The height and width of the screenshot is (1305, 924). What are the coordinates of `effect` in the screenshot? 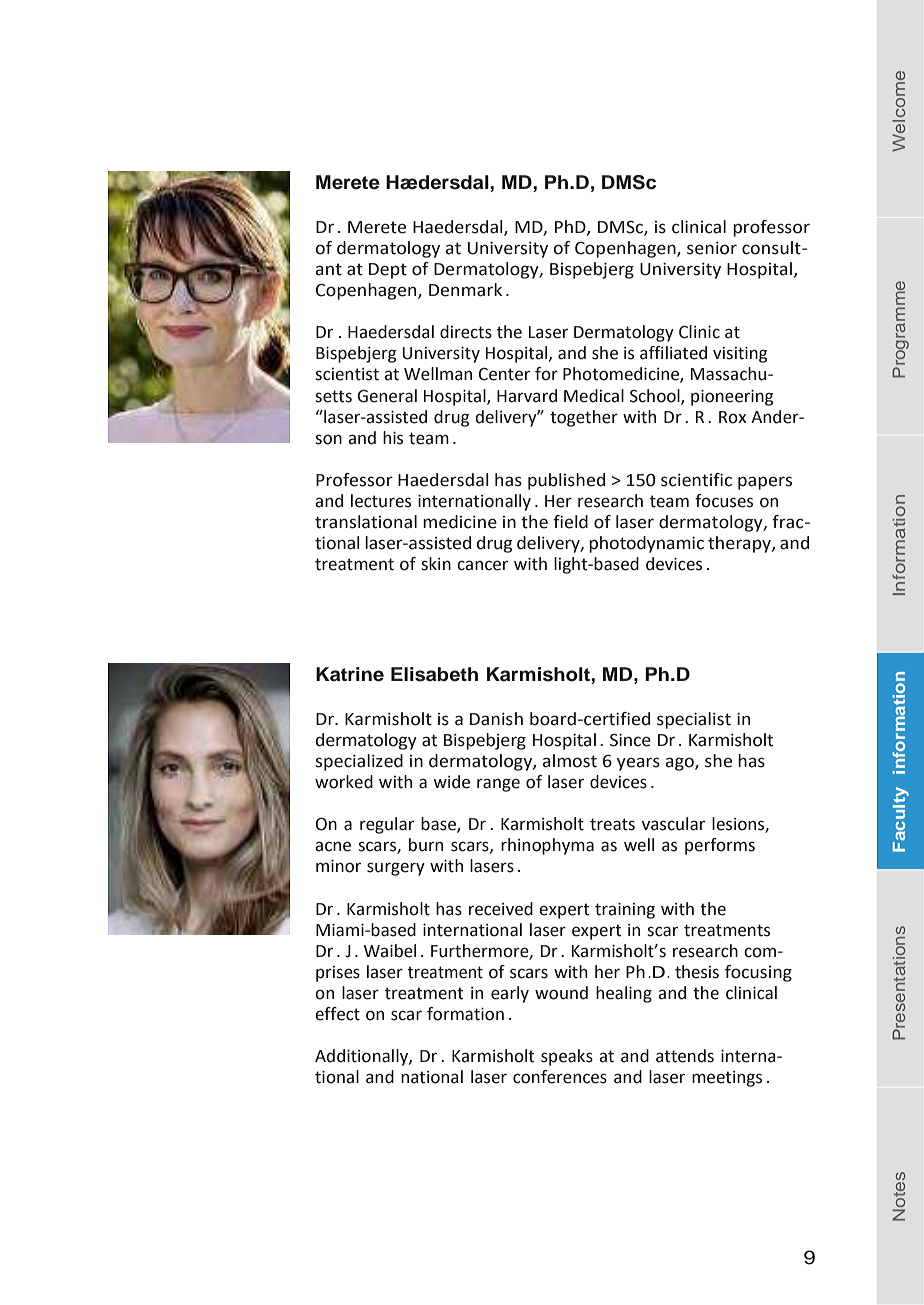 It's located at (337, 1014).
